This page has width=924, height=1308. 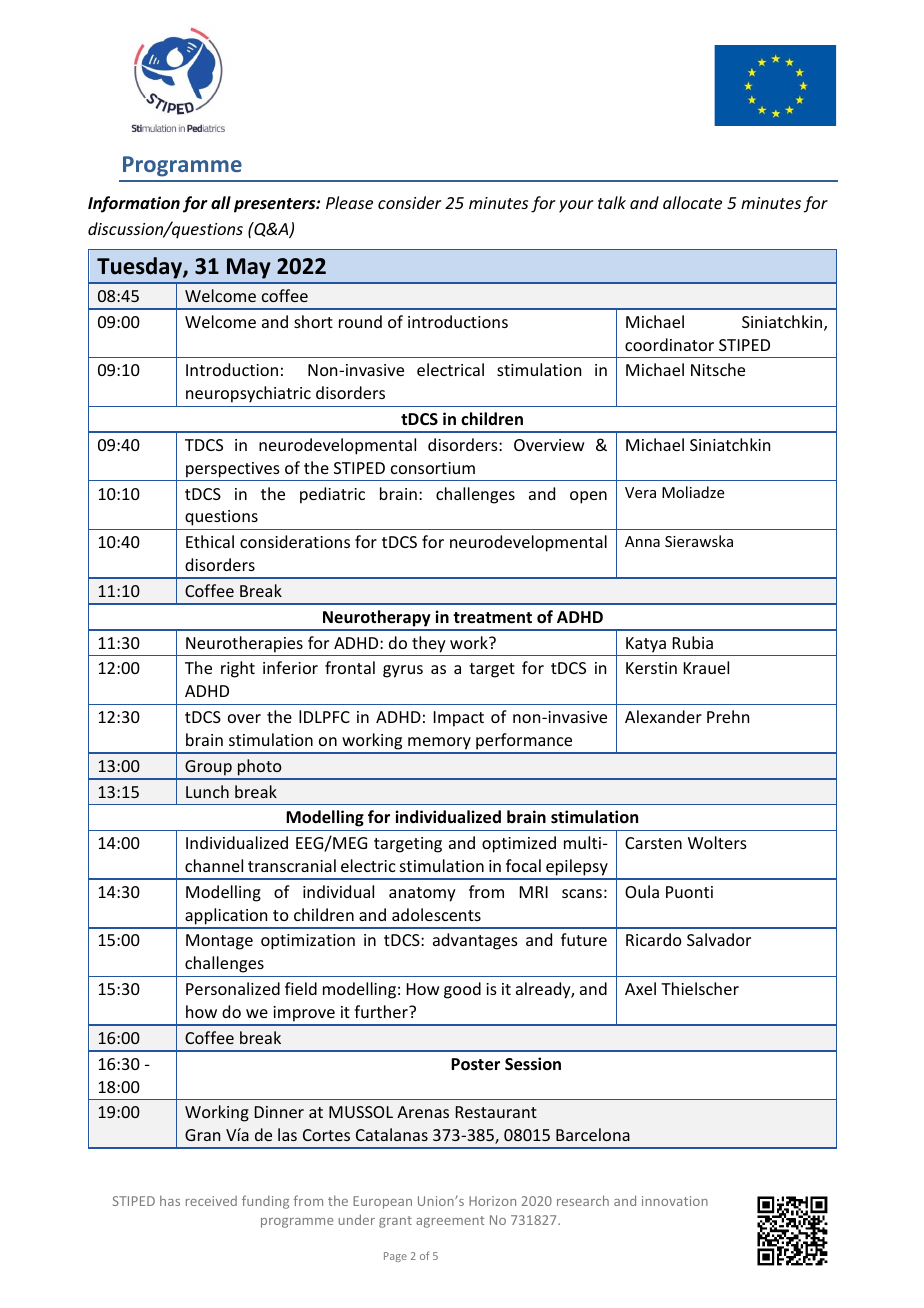 What do you see at coordinates (238, 669) in the page?
I see `right` at bounding box center [238, 669].
